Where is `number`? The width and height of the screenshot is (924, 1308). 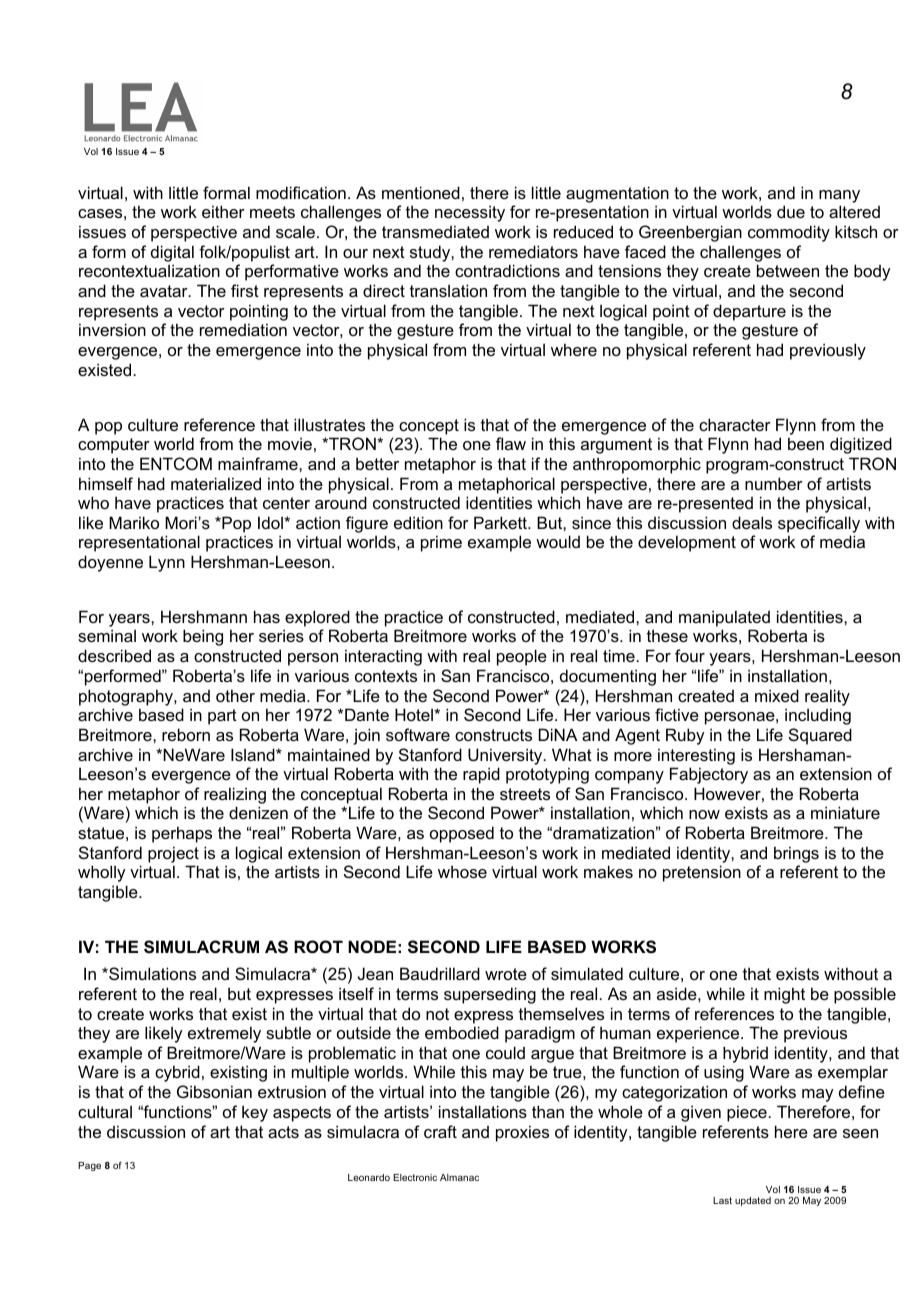 number is located at coordinates (774, 483).
